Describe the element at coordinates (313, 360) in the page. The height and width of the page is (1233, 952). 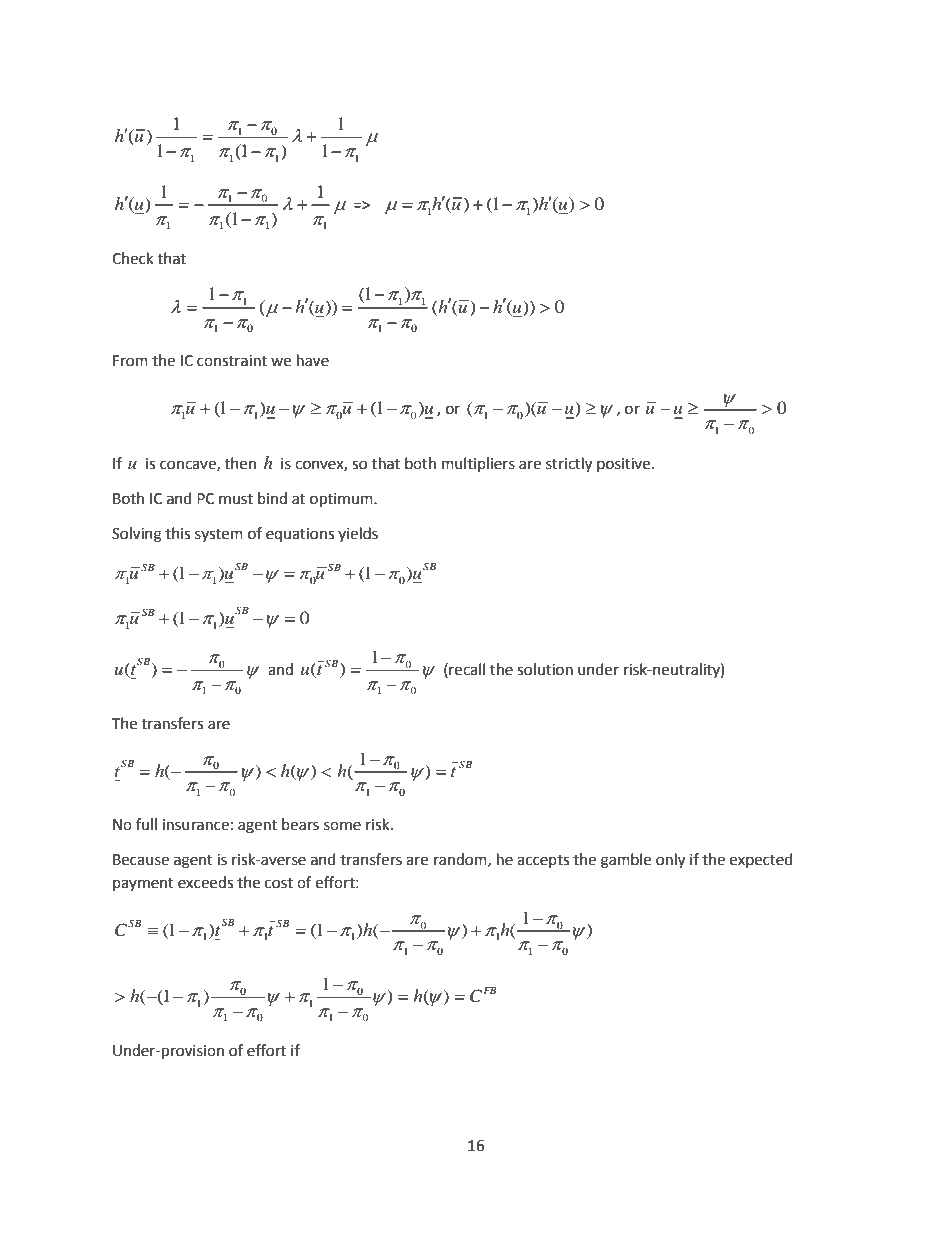
I see `have` at that location.
